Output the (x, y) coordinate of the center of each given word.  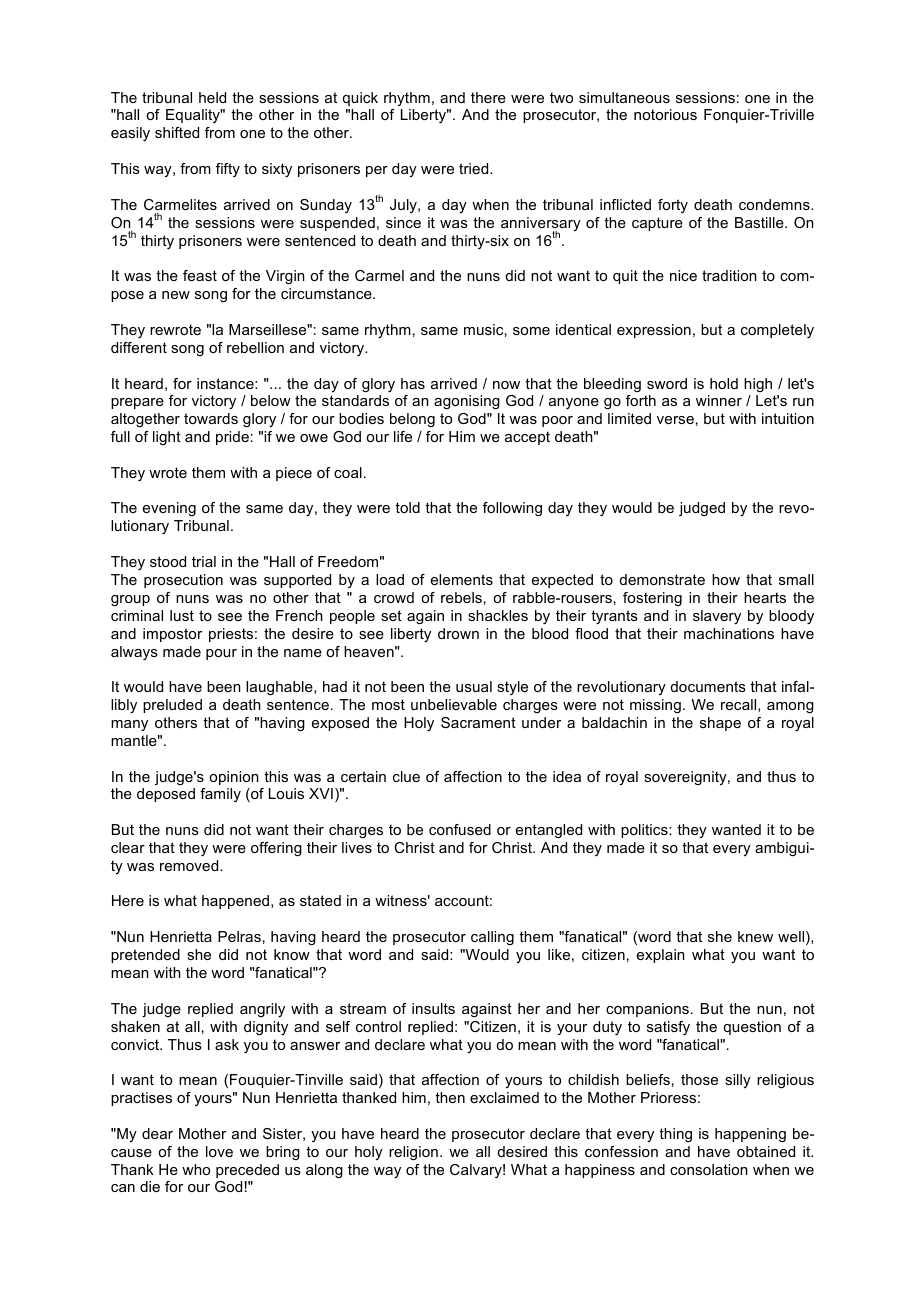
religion (413, 1153)
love (219, 1151)
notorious (665, 114)
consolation (709, 1169)
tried (475, 168)
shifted (177, 132)
